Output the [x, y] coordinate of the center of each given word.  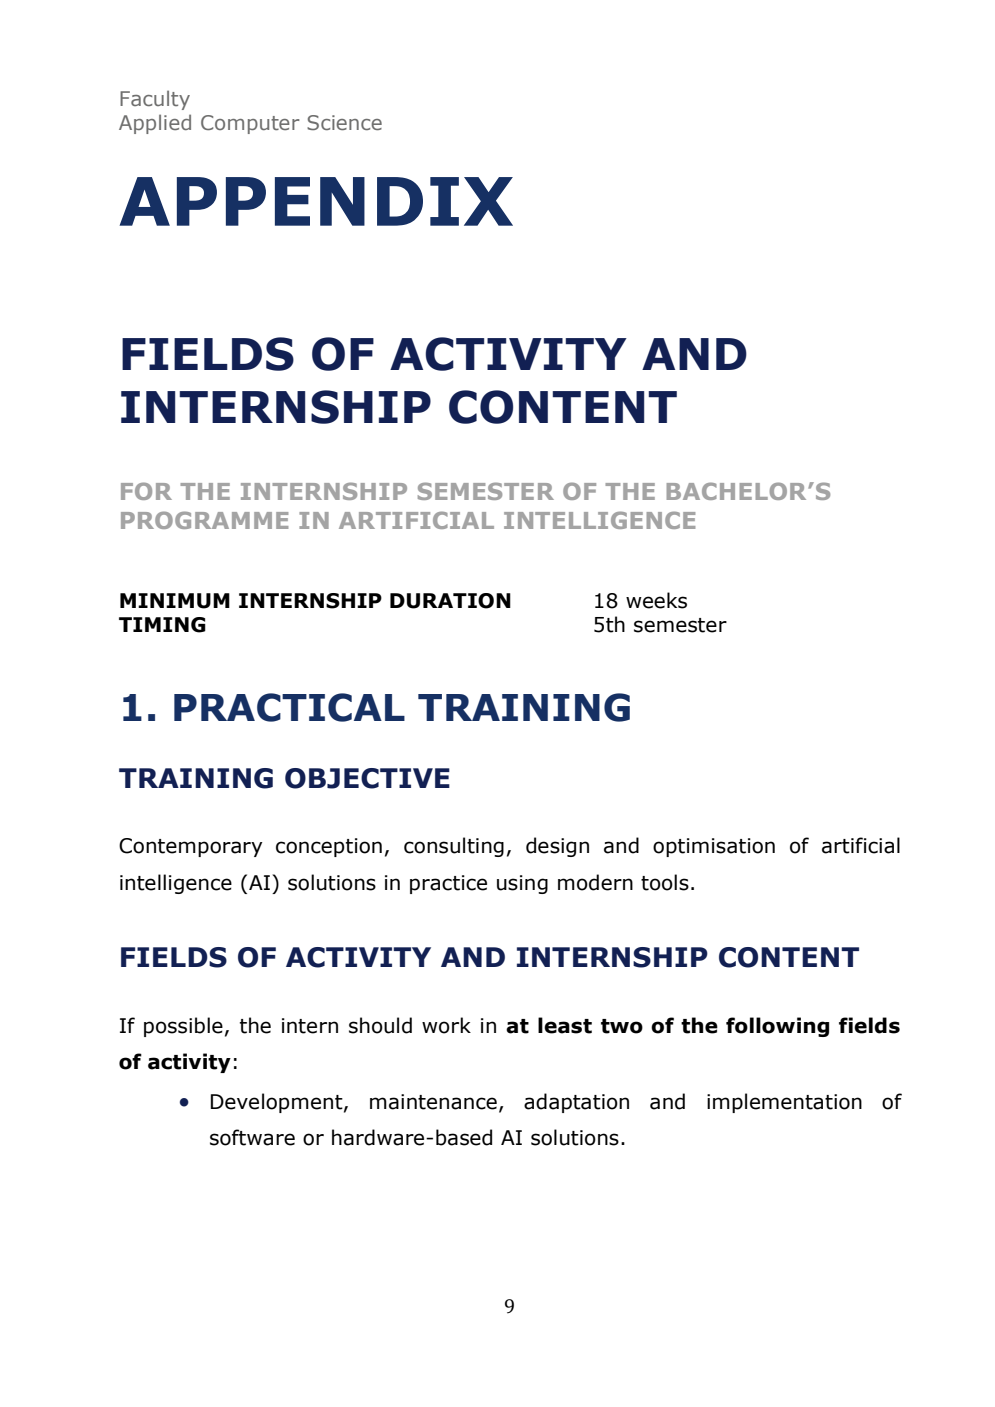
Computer [250, 124]
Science [344, 122]
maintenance [433, 1102]
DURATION [450, 601]
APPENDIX [316, 201]
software [252, 1137]
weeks [656, 600]
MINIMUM [175, 601]
